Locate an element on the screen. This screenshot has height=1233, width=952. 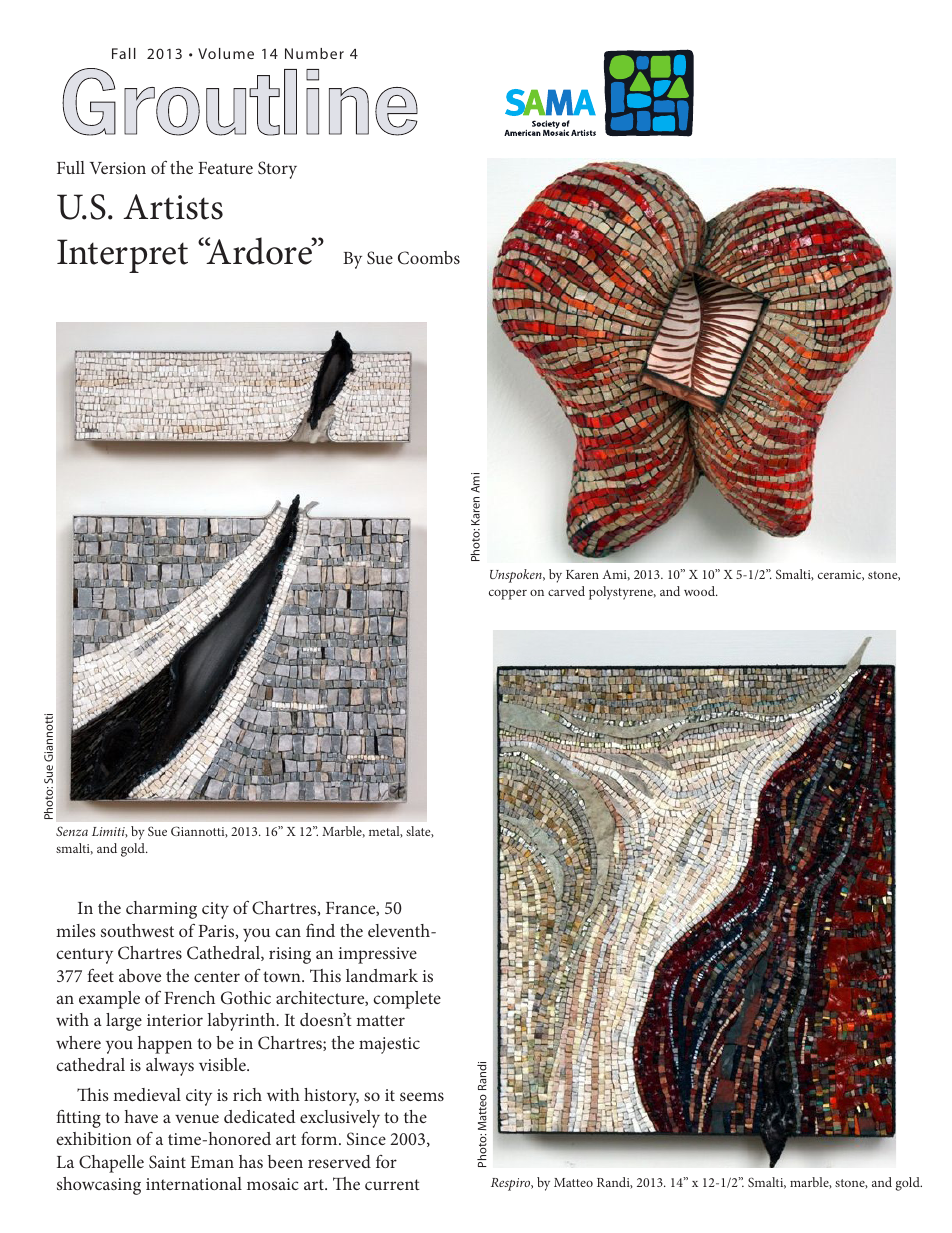
Fall is located at coordinates (124, 53).
